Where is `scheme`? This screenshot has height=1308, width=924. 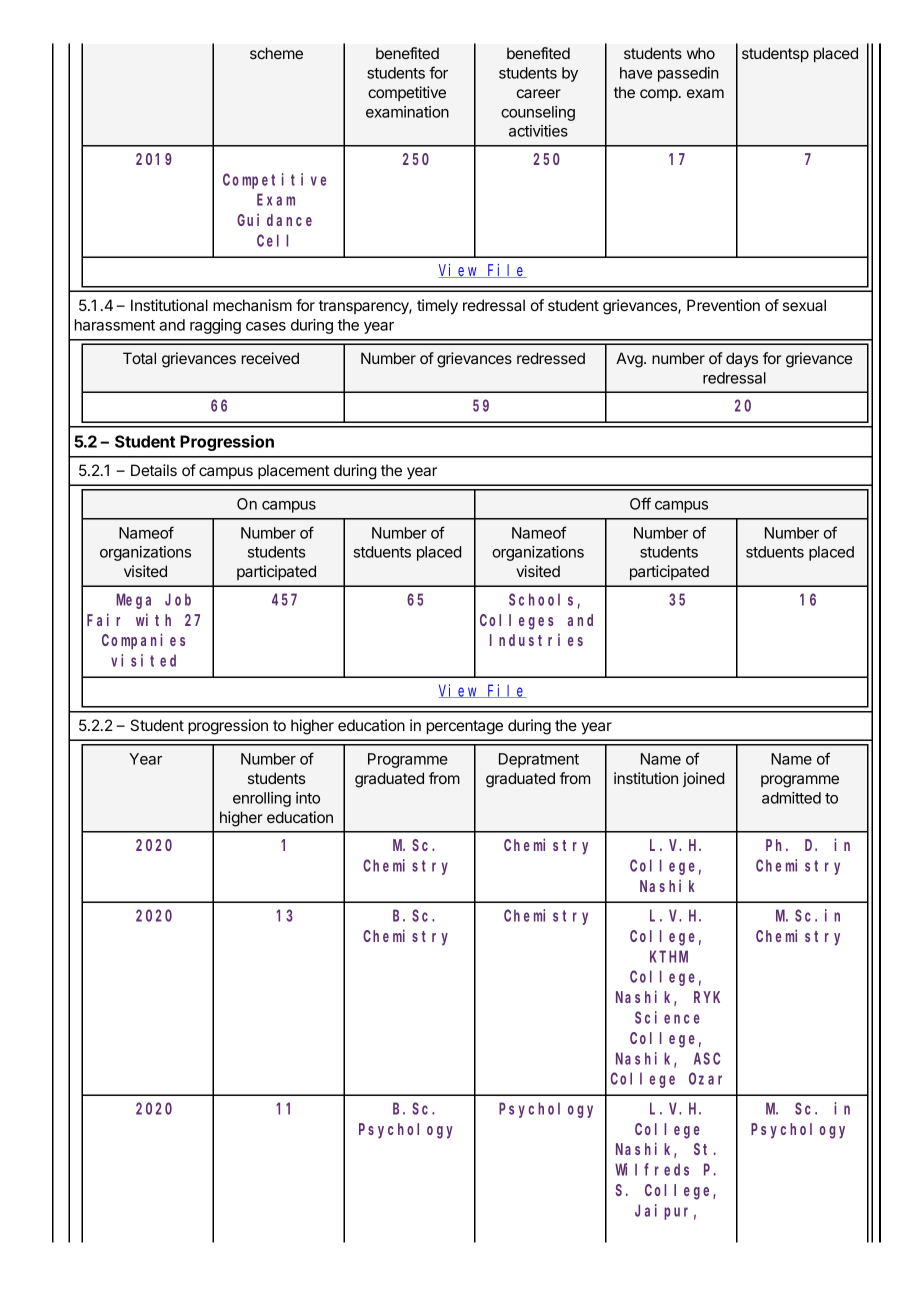 scheme is located at coordinates (276, 53).
